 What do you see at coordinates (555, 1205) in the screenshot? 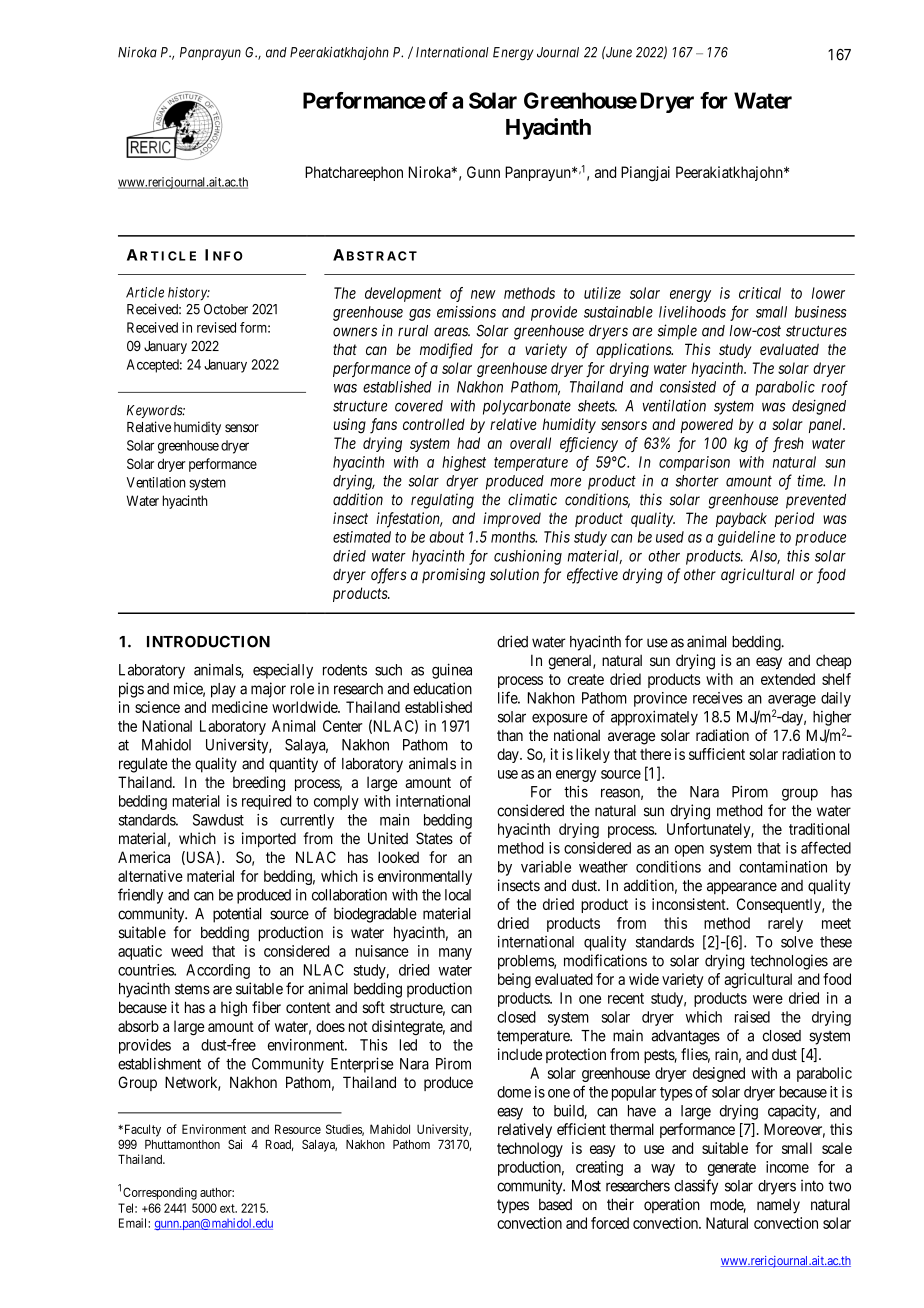
I see `based` at bounding box center [555, 1205].
